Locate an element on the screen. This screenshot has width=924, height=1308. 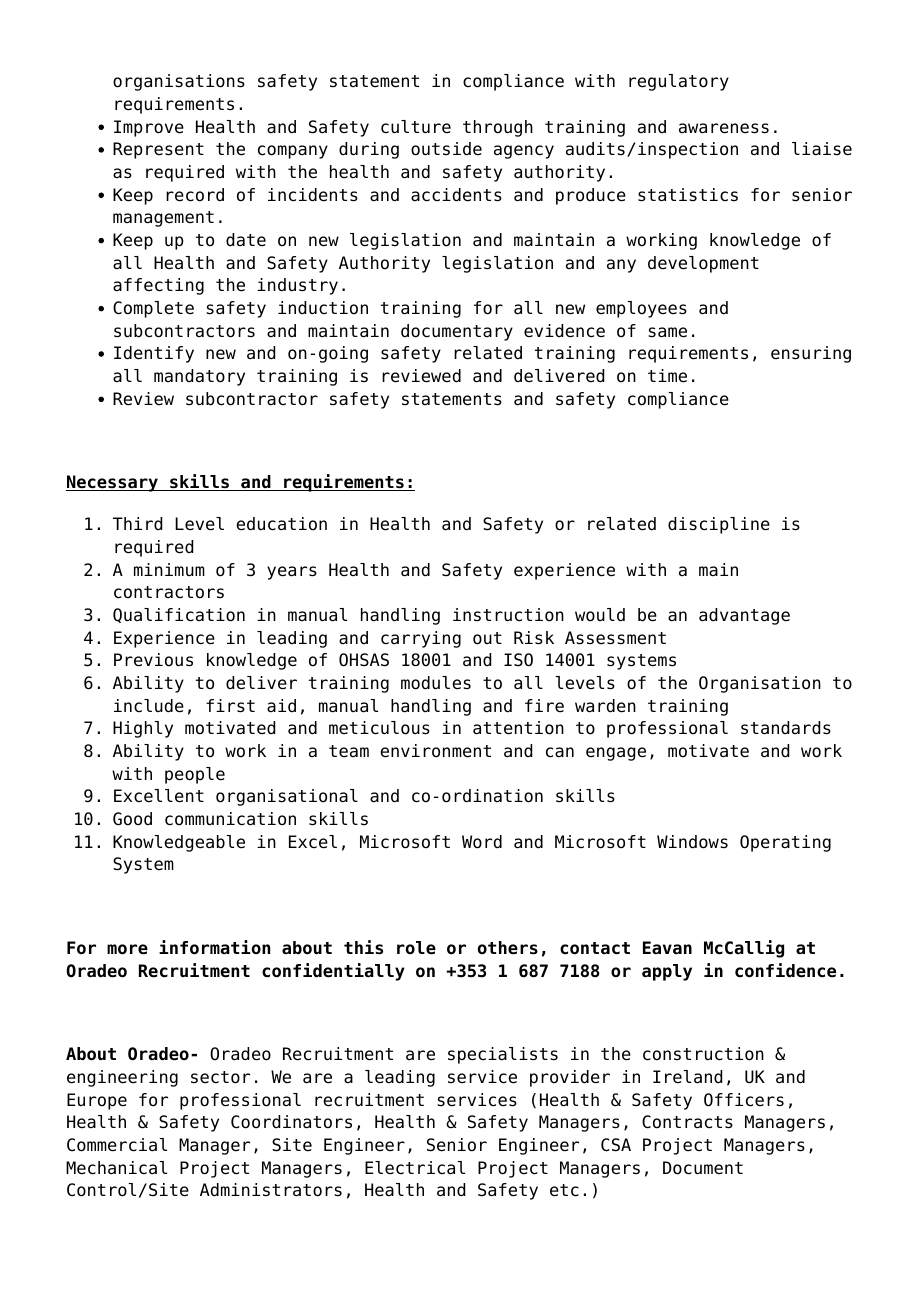
Electrical is located at coordinates (415, 1168).
